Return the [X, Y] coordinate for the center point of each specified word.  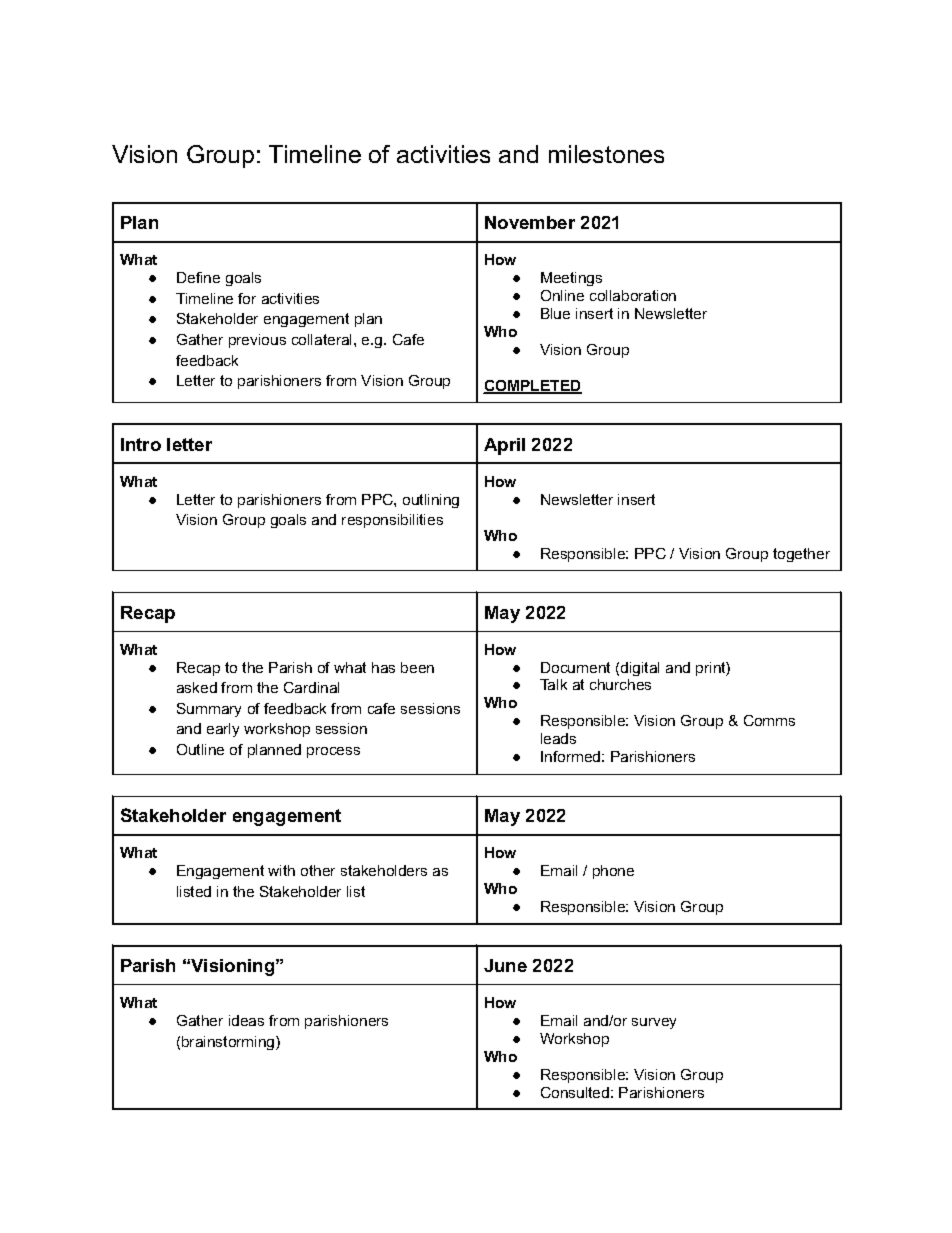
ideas [246, 1020]
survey [654, 1023]
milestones [606, 154]
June [505, 965]
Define [198, 277]
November [530, 222]
